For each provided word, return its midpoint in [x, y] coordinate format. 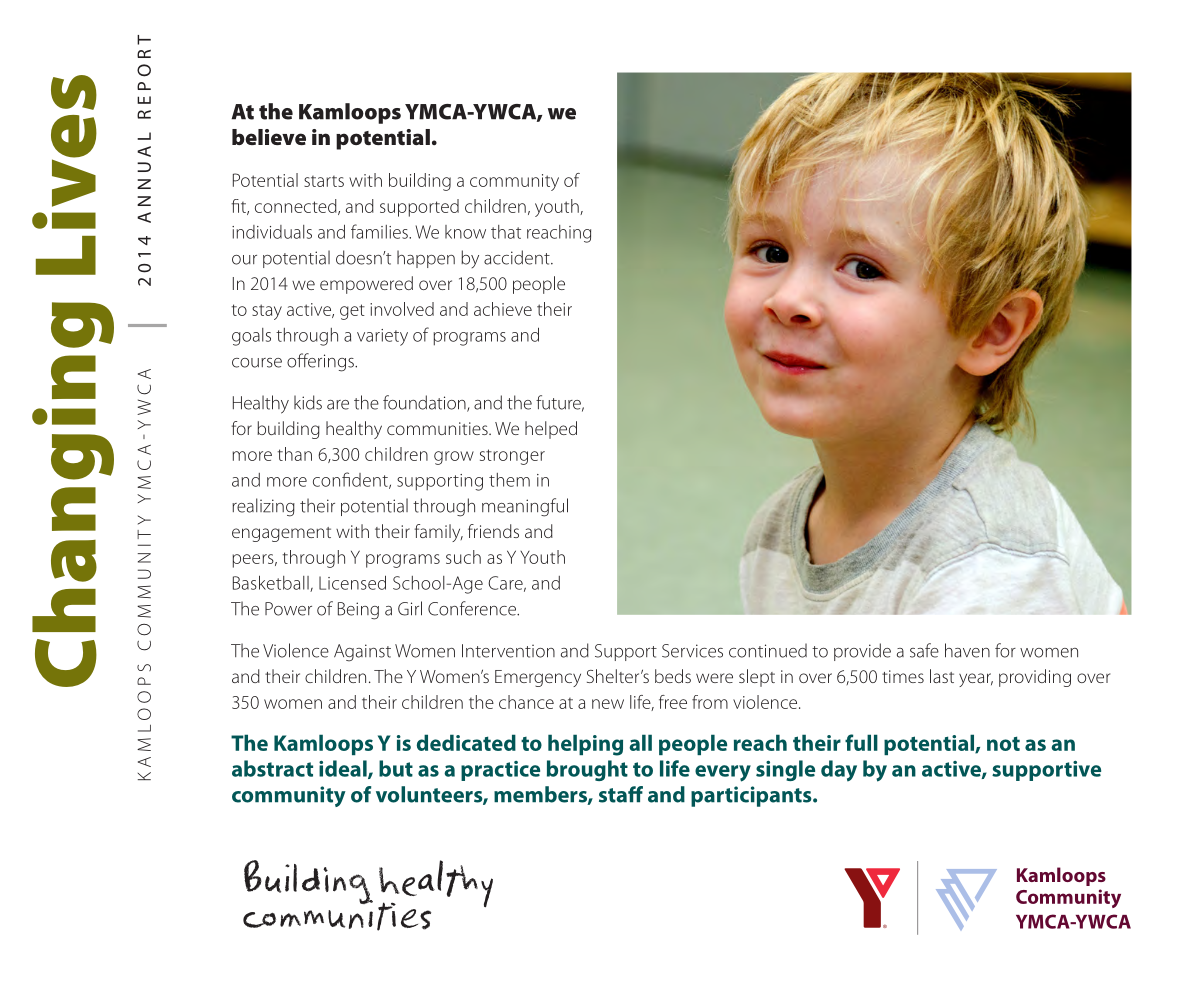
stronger [512, 457]
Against [362, 653]
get [352, 312]
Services [692, 651]
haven [967, 650]
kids [308, 402]
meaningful [525, 507]
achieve [503, 309]
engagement [281, 534]
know [465, 232]
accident [518, 257]
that [506, 232]
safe [924, 650]
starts [324, 181]
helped [551, 430]
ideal [344, 769]
